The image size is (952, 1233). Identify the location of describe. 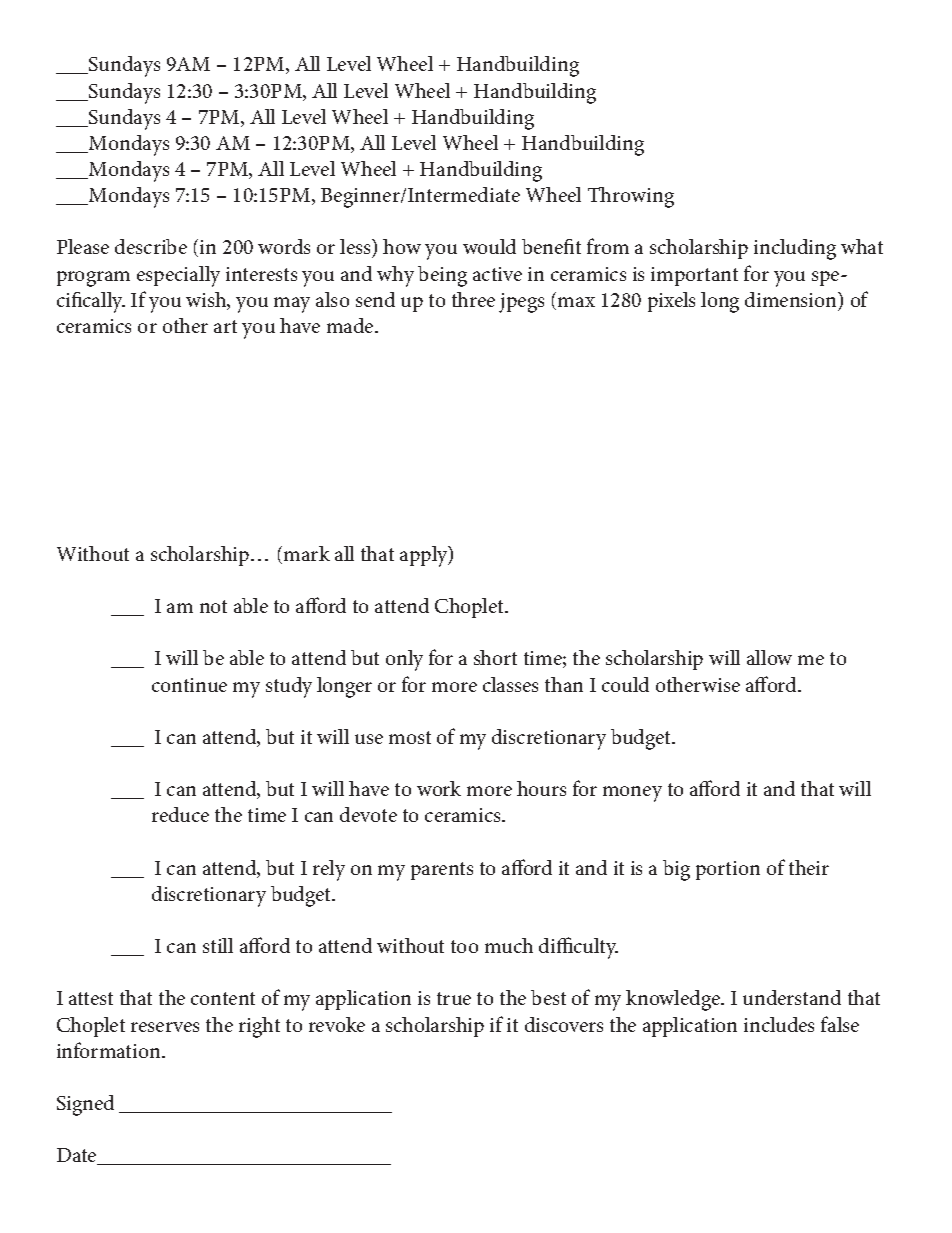
(151, 246).
